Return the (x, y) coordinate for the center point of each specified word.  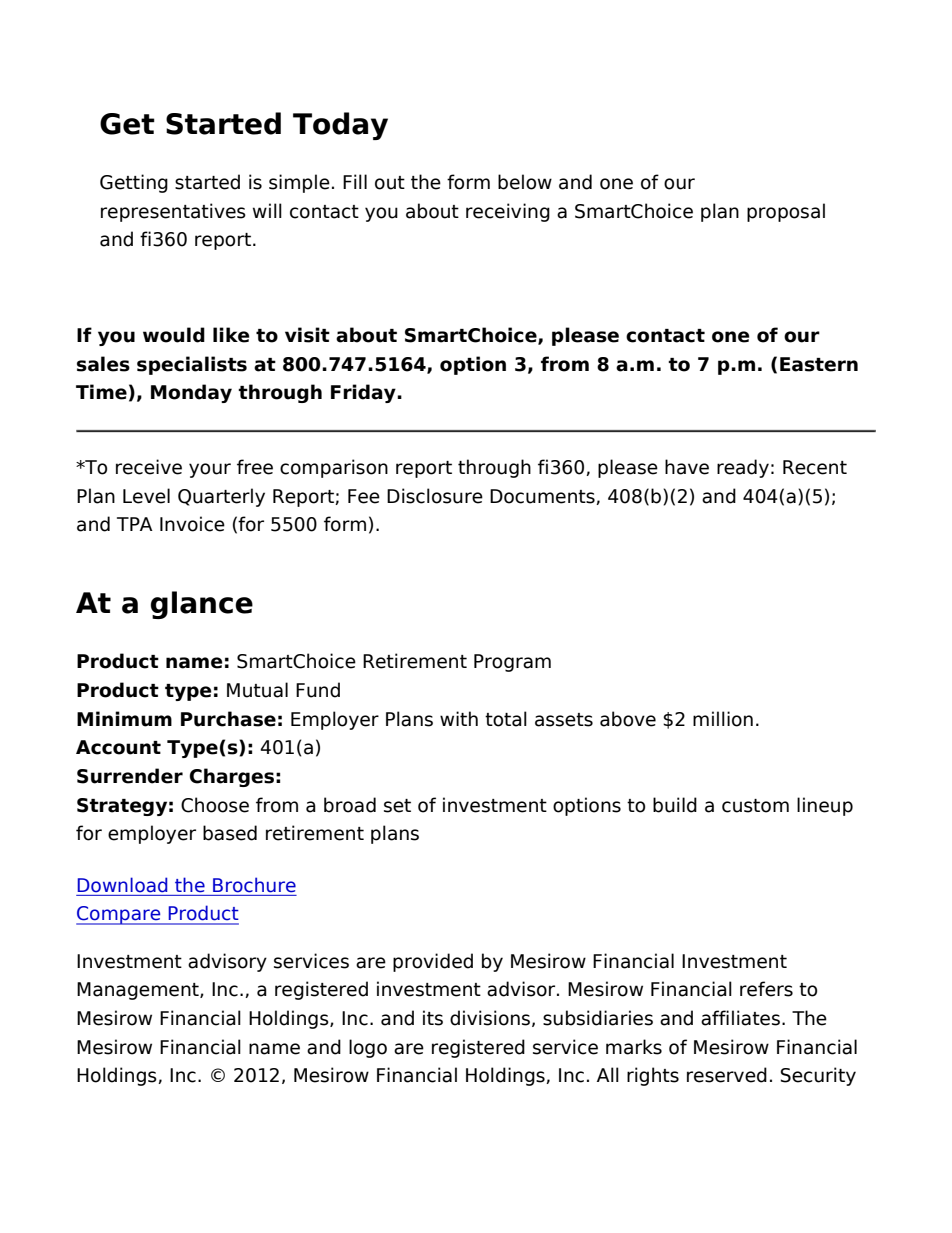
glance (202, 605)
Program (512, 663)
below (525, 182)
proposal (786, 212)
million (723, 719)
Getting (134, 183)
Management (139, 991)
